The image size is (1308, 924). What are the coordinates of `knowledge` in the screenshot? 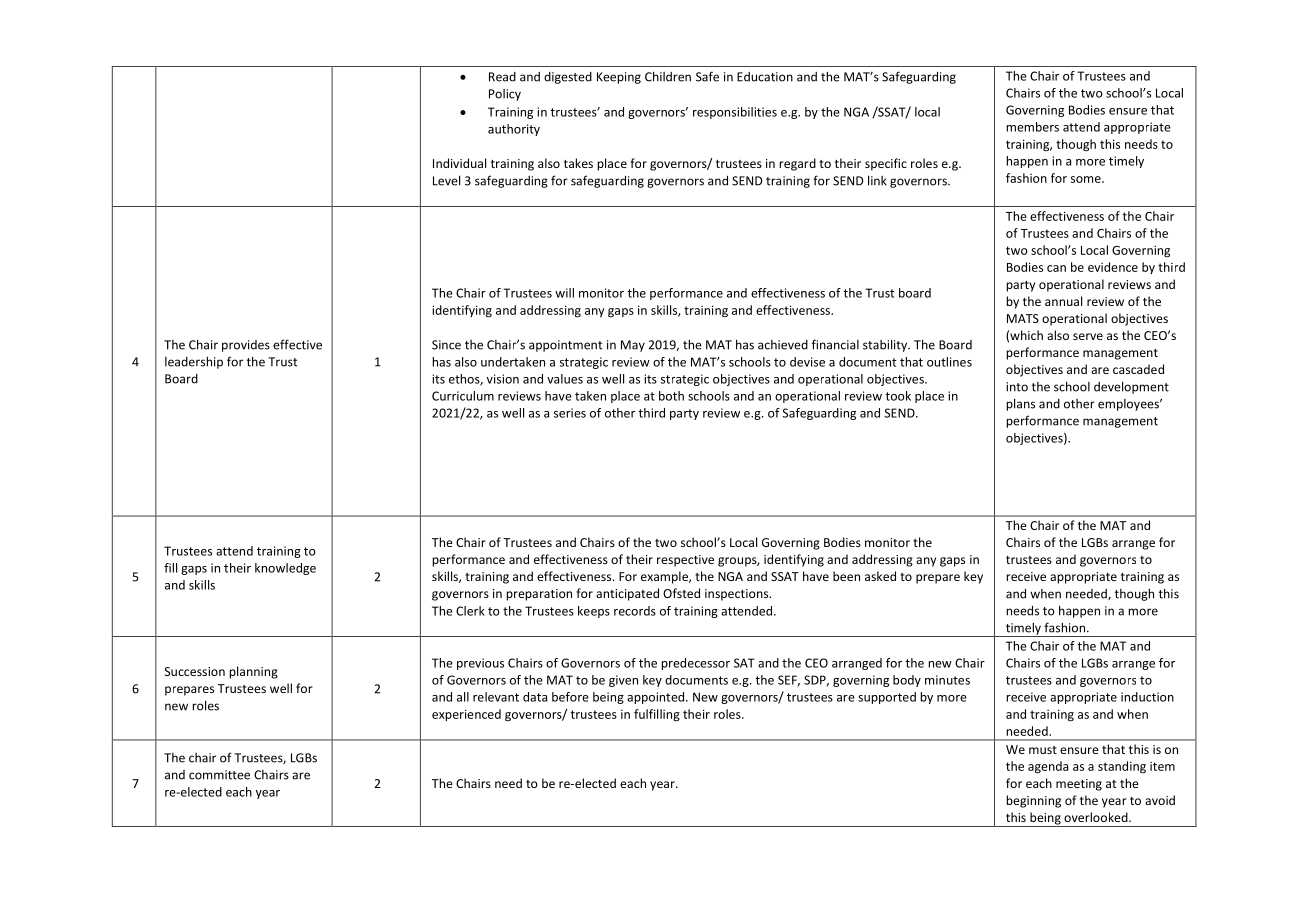 It's located at (285, 569).
